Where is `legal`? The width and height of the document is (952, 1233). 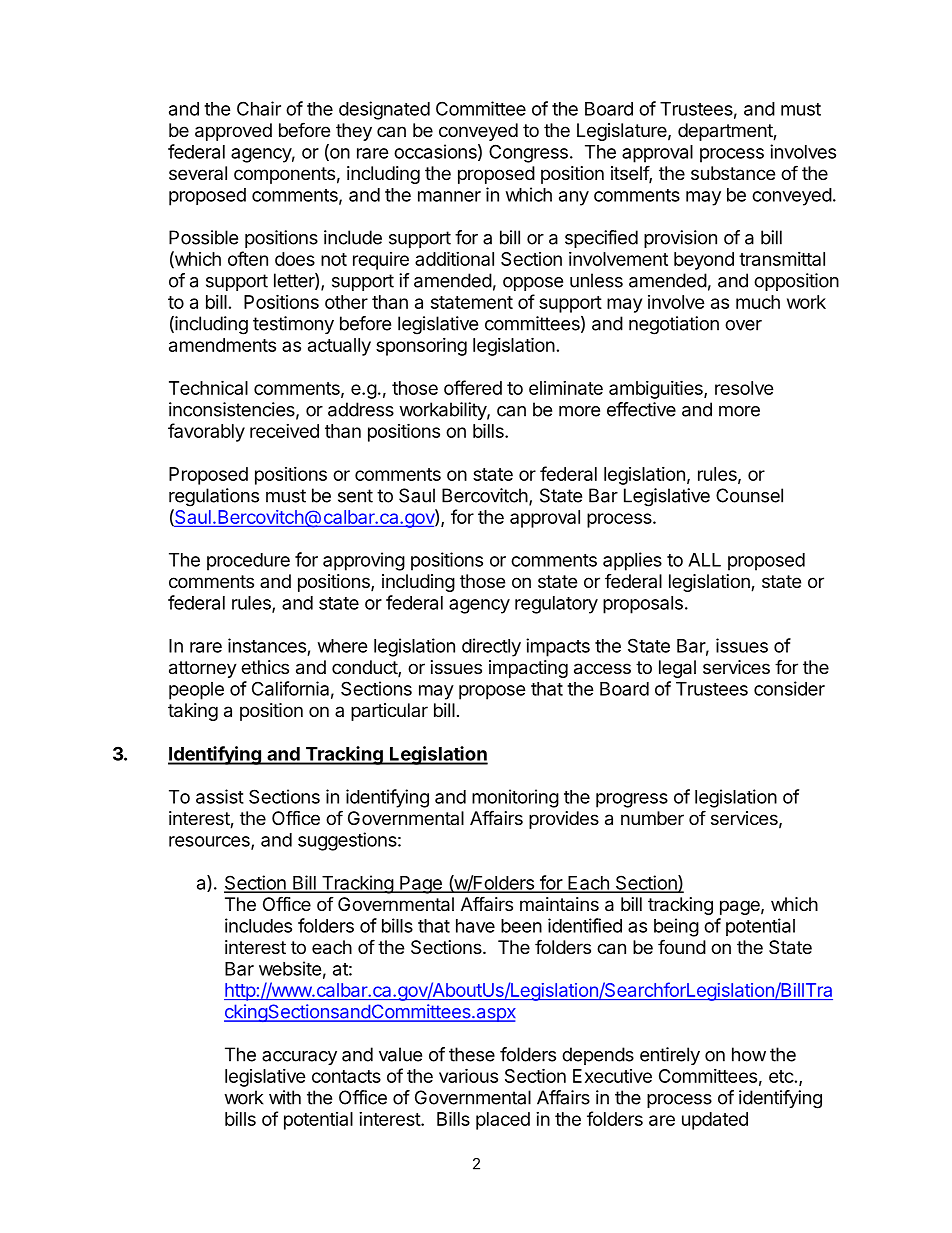
legal is located at coordinates (677, 669).
